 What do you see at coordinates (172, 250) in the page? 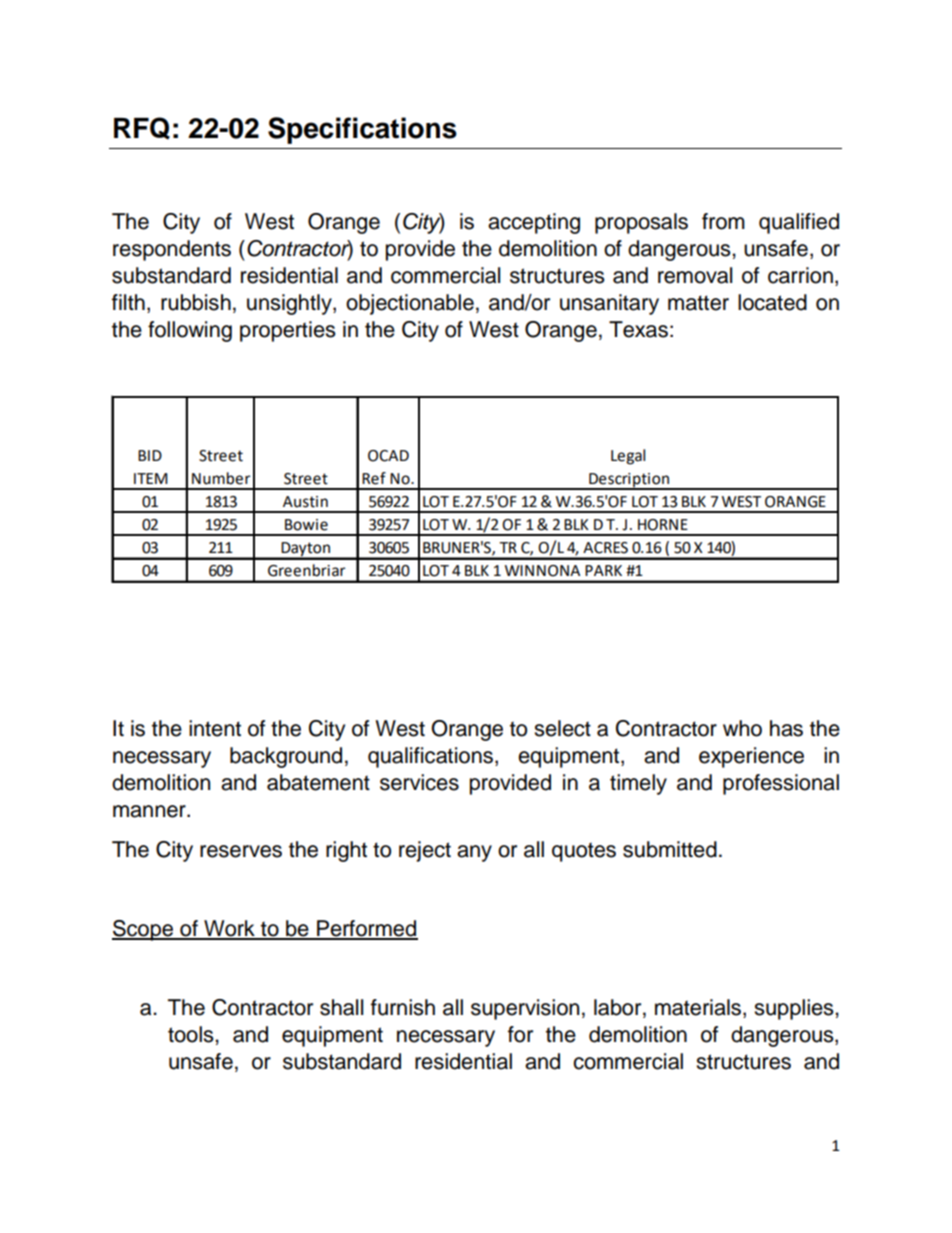
I see `respondents` at bounding box center [172, 250].
